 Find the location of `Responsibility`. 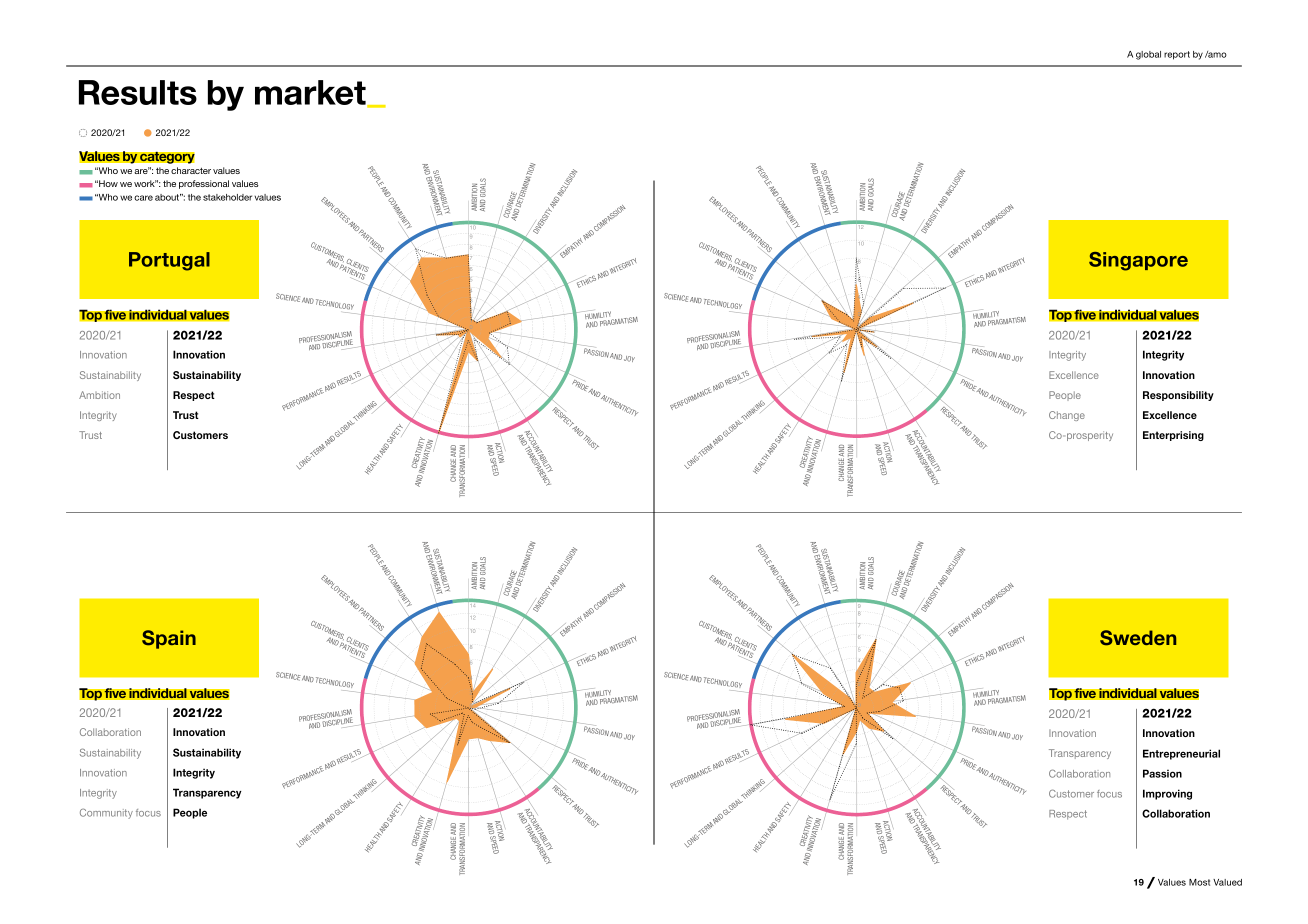

Responsibility is located at coordinates (1178, 396).
